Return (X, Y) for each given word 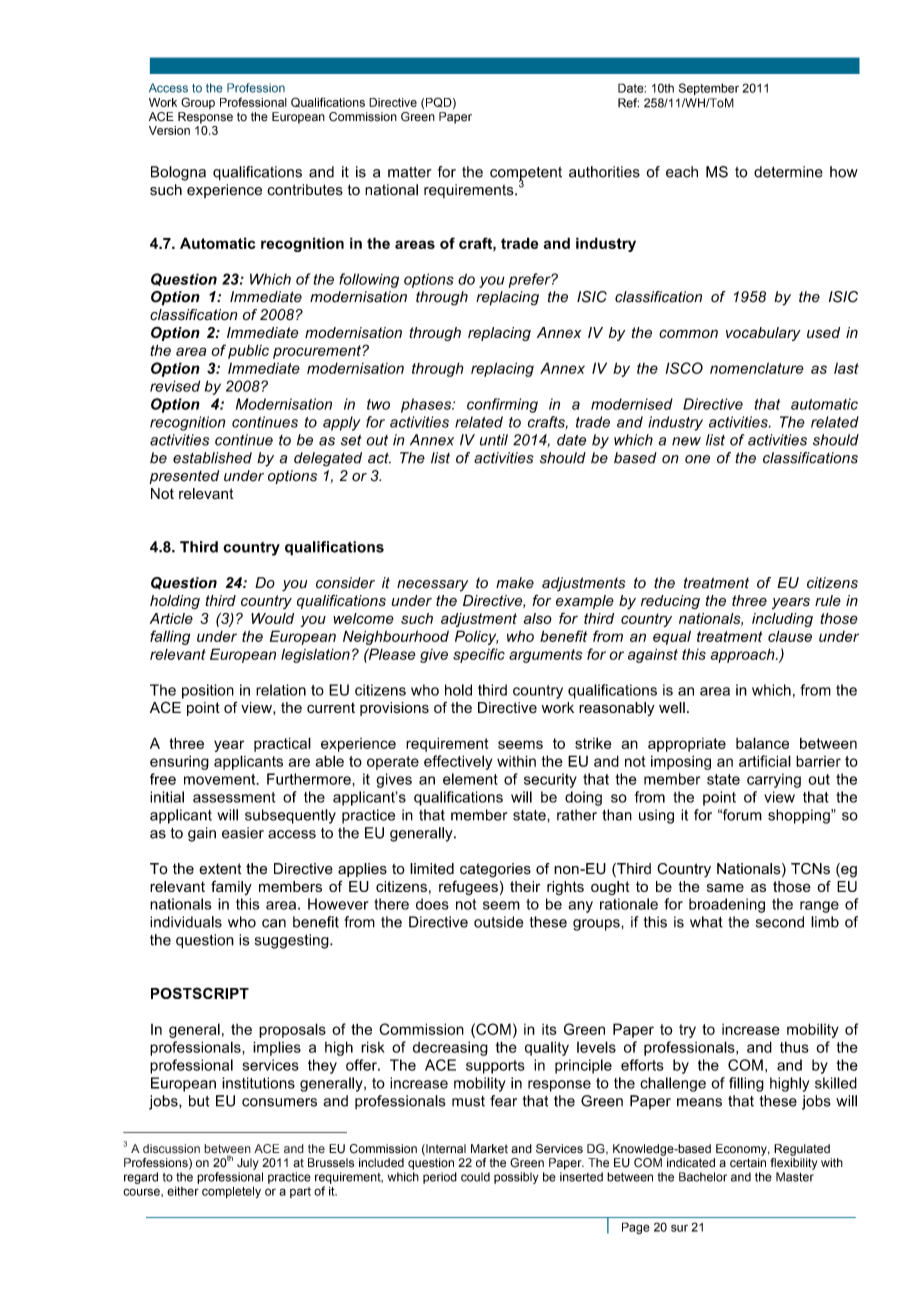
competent (526, 174)
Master (795, 1177)
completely (231, 1192)
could (475, 1177)
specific (479, 655)
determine (788, 172)
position (208, 691)
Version (169, 130)
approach (743, 655)
